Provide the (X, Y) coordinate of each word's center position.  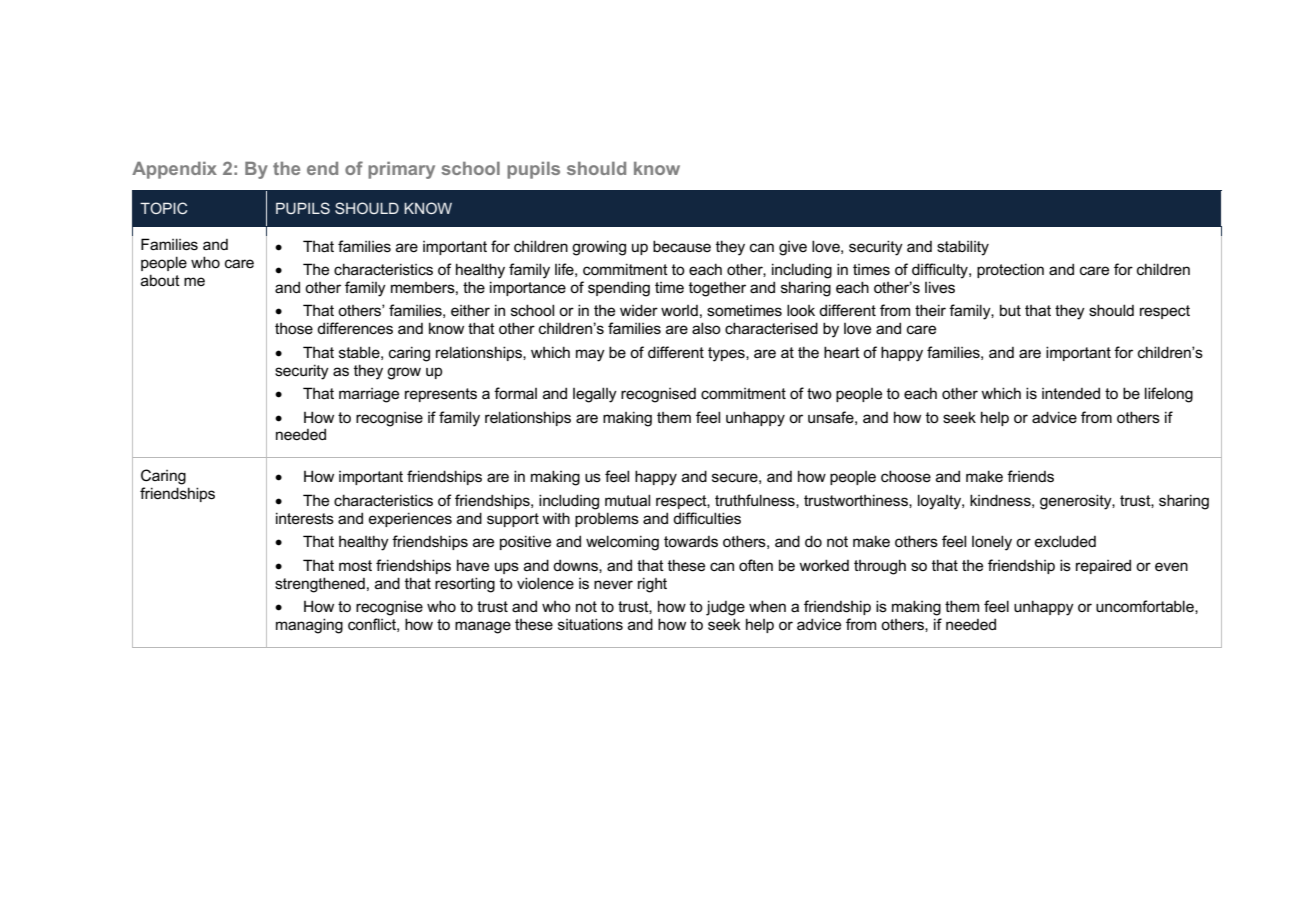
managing (309, 626)
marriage (369, 395)
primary (401, 170)
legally (595, 395)
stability (963, 248)
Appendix (174, 170)
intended (1071, 393)
